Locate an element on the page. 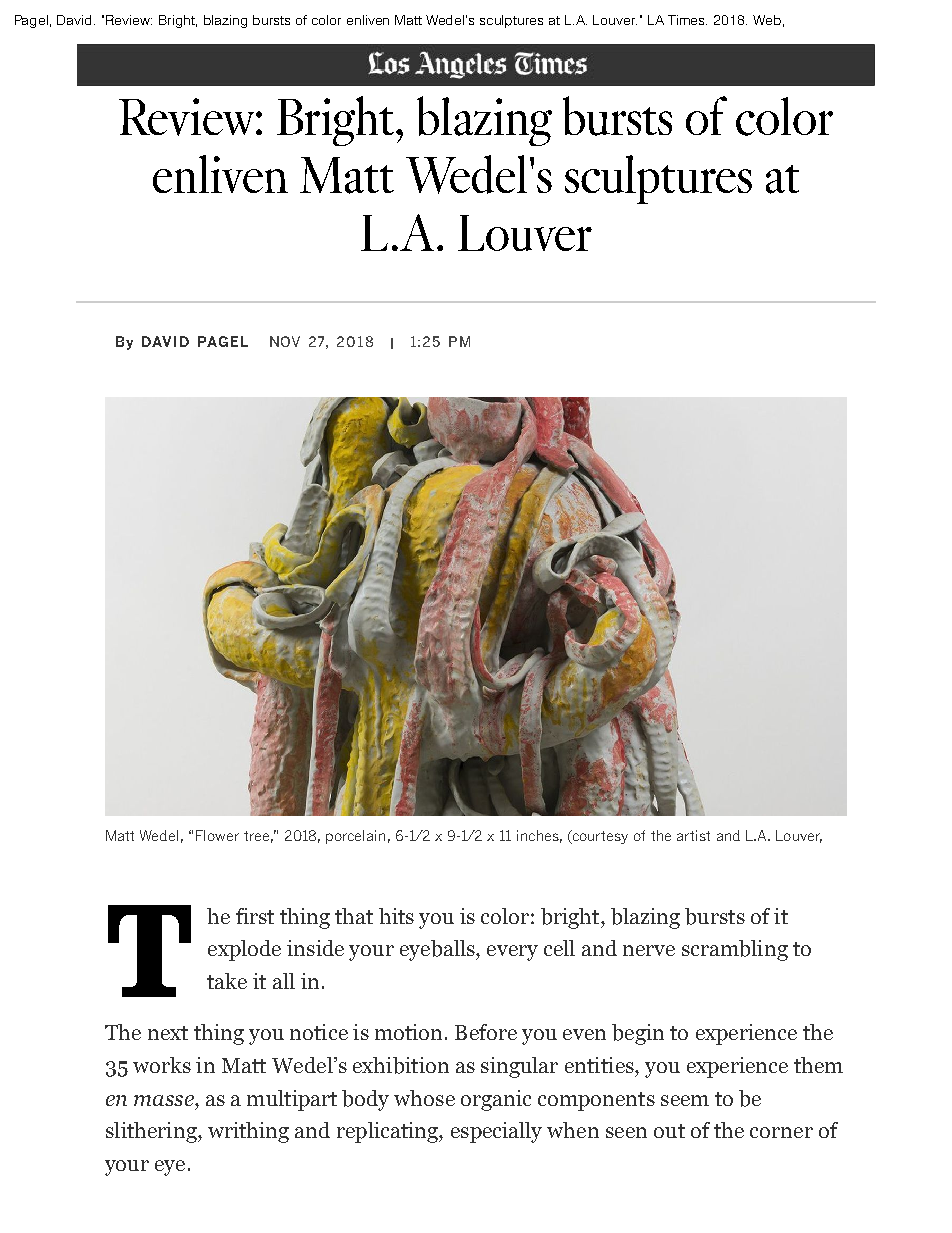 This page has height=1233, width=952. nerve is located at coordinates (649, 950).
